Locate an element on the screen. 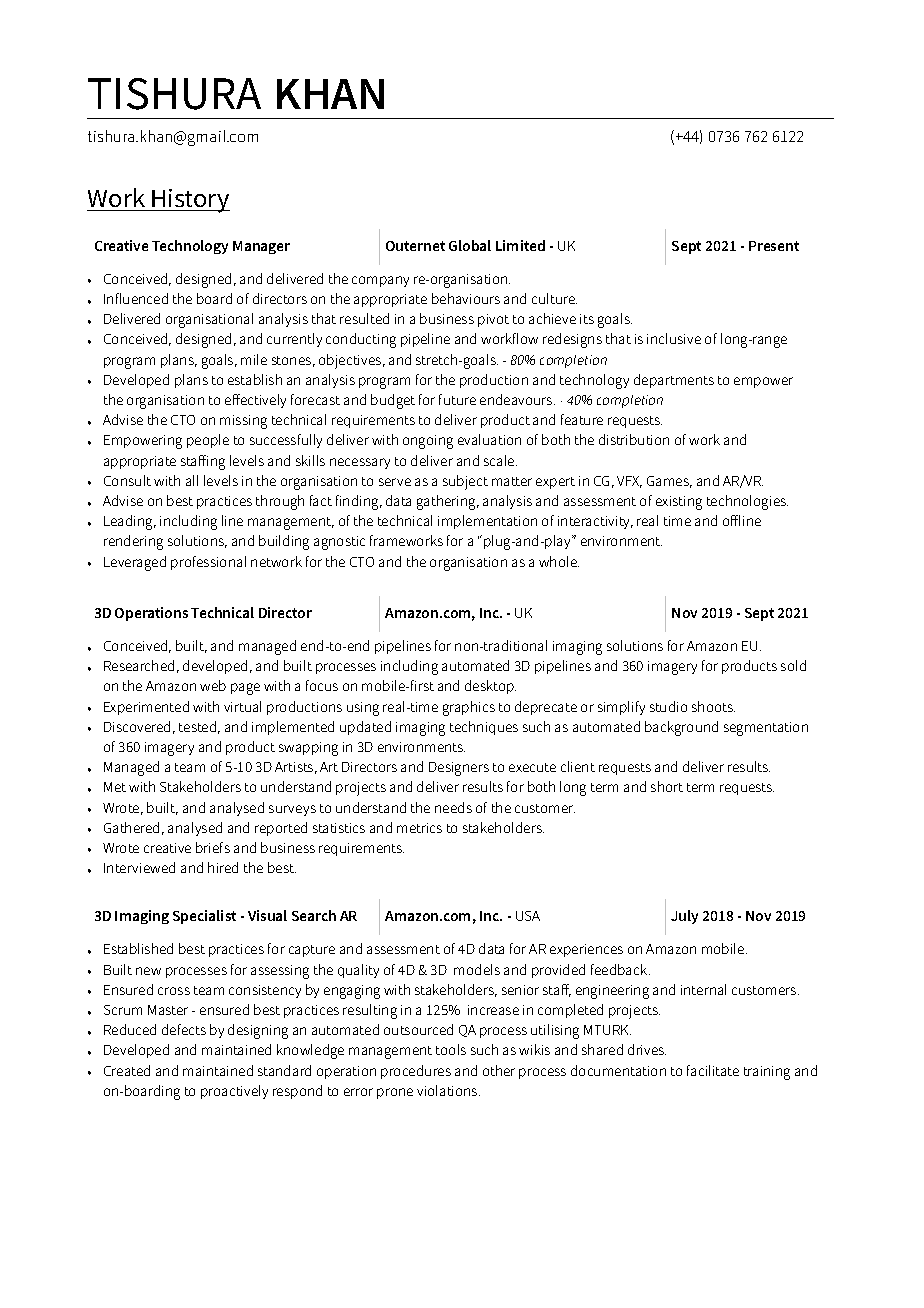  sold is located at coordinates (793, 665).
